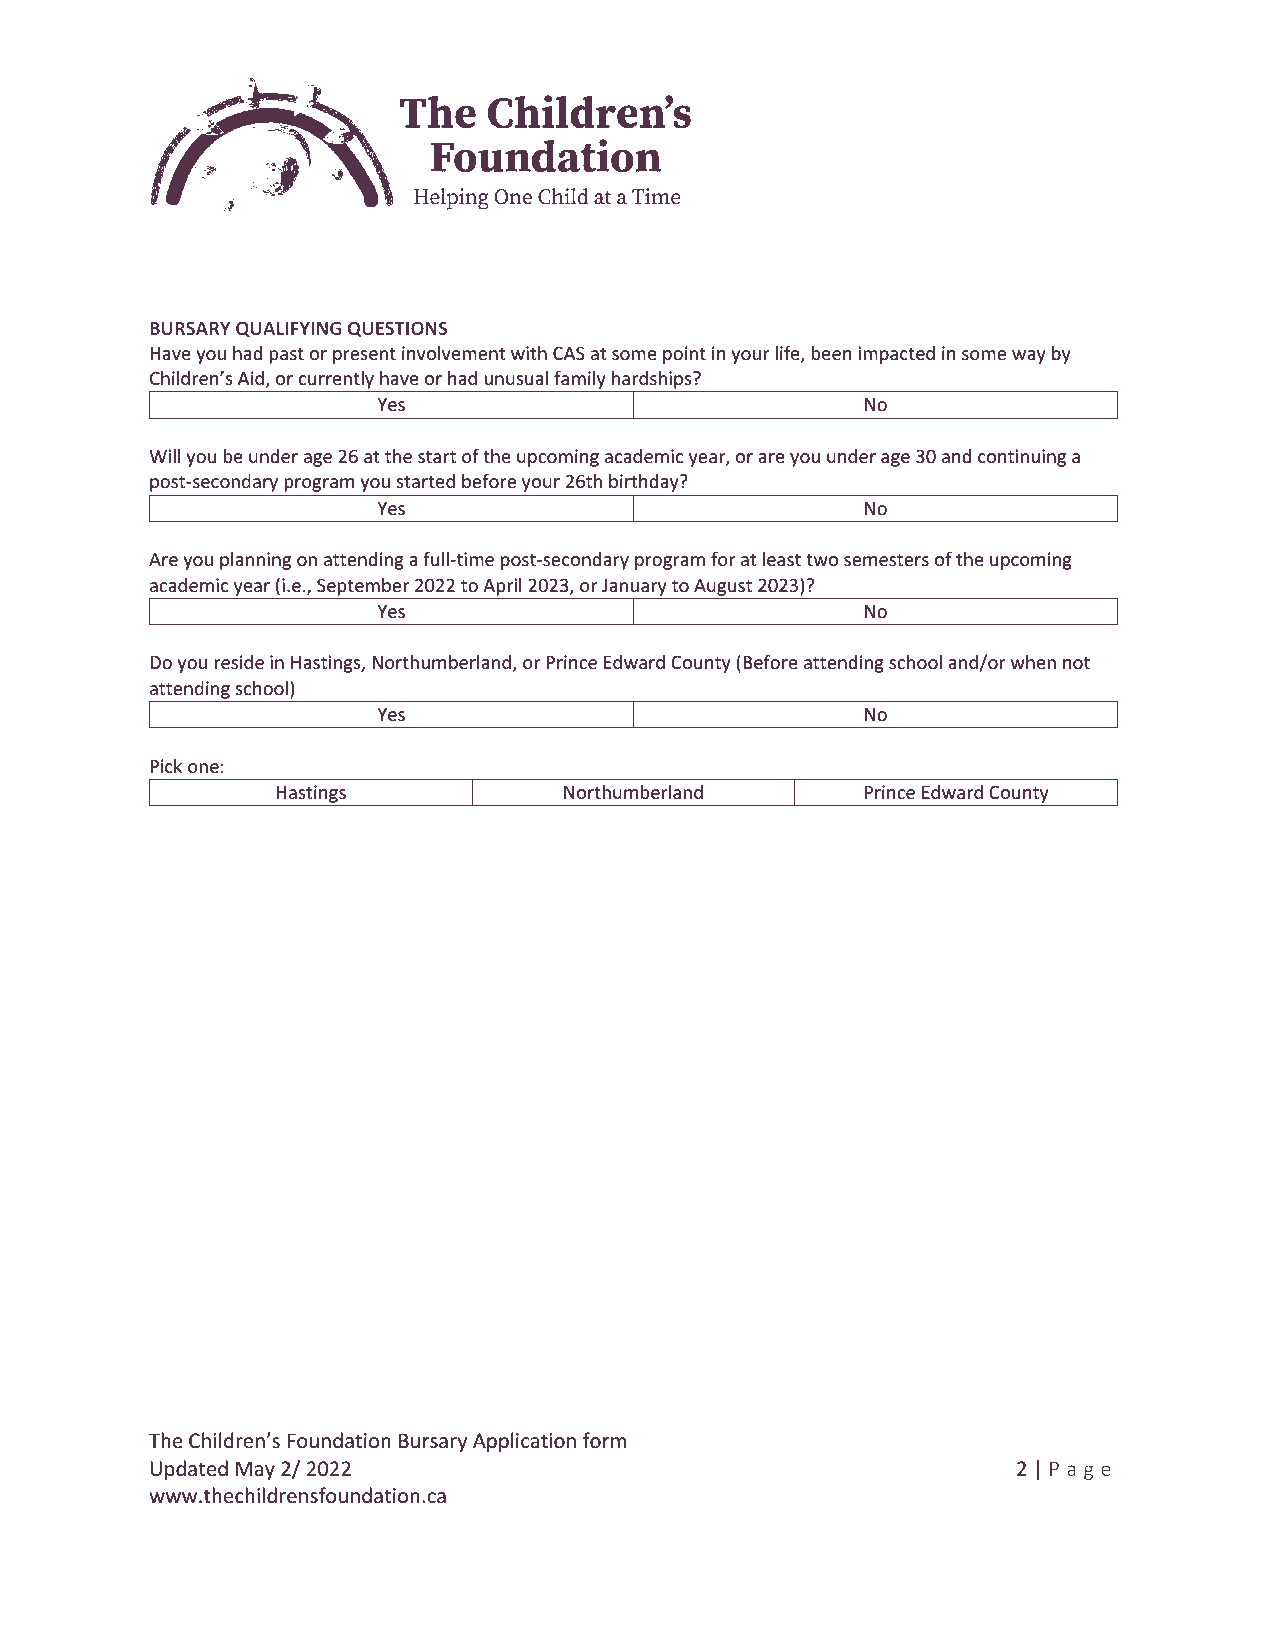 This screenshot has height=1640, width=1267. I want to click on August, so click(723, 587).
